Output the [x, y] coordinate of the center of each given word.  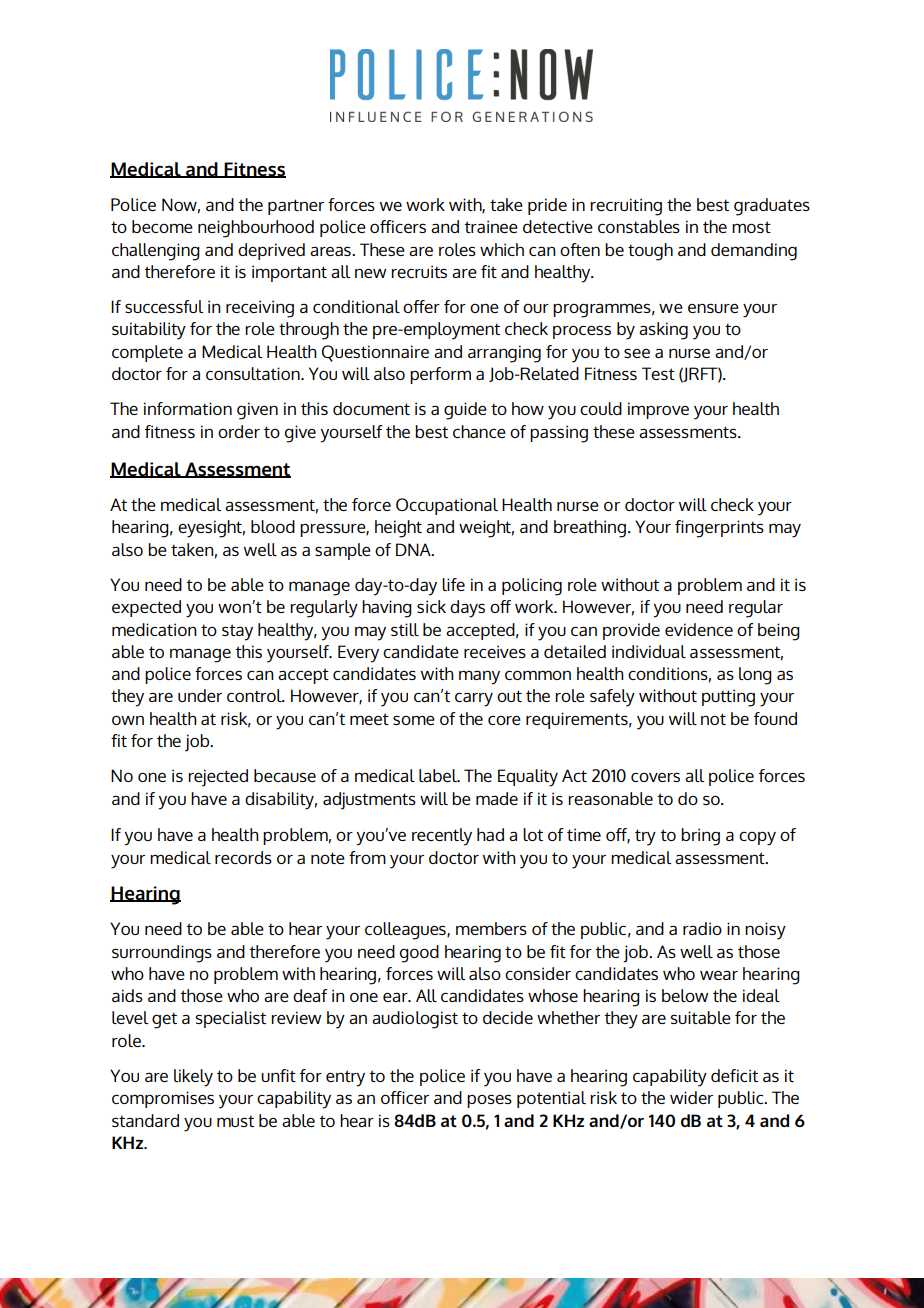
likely [193, 1078]
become [162, 226]
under [200, 695]
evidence [699, 629]
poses [489, 1101]
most [751, 227]
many [479, 677]
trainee [491, 226]
